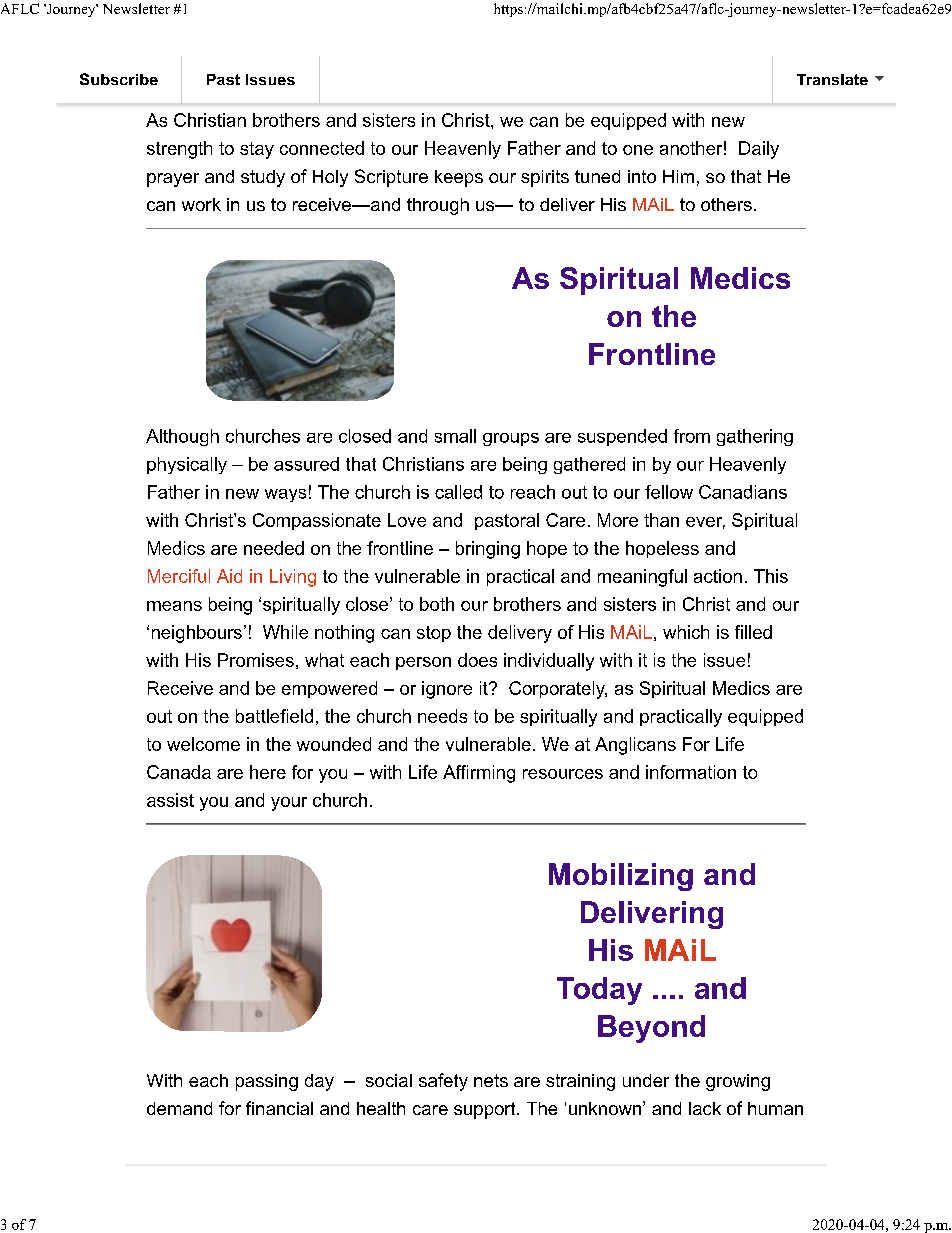 The height and width of the document is (1233, 952). What do you see at coordinates (179, 1108) in the document?
I see `demand` at bounding box center [179, 1108].
